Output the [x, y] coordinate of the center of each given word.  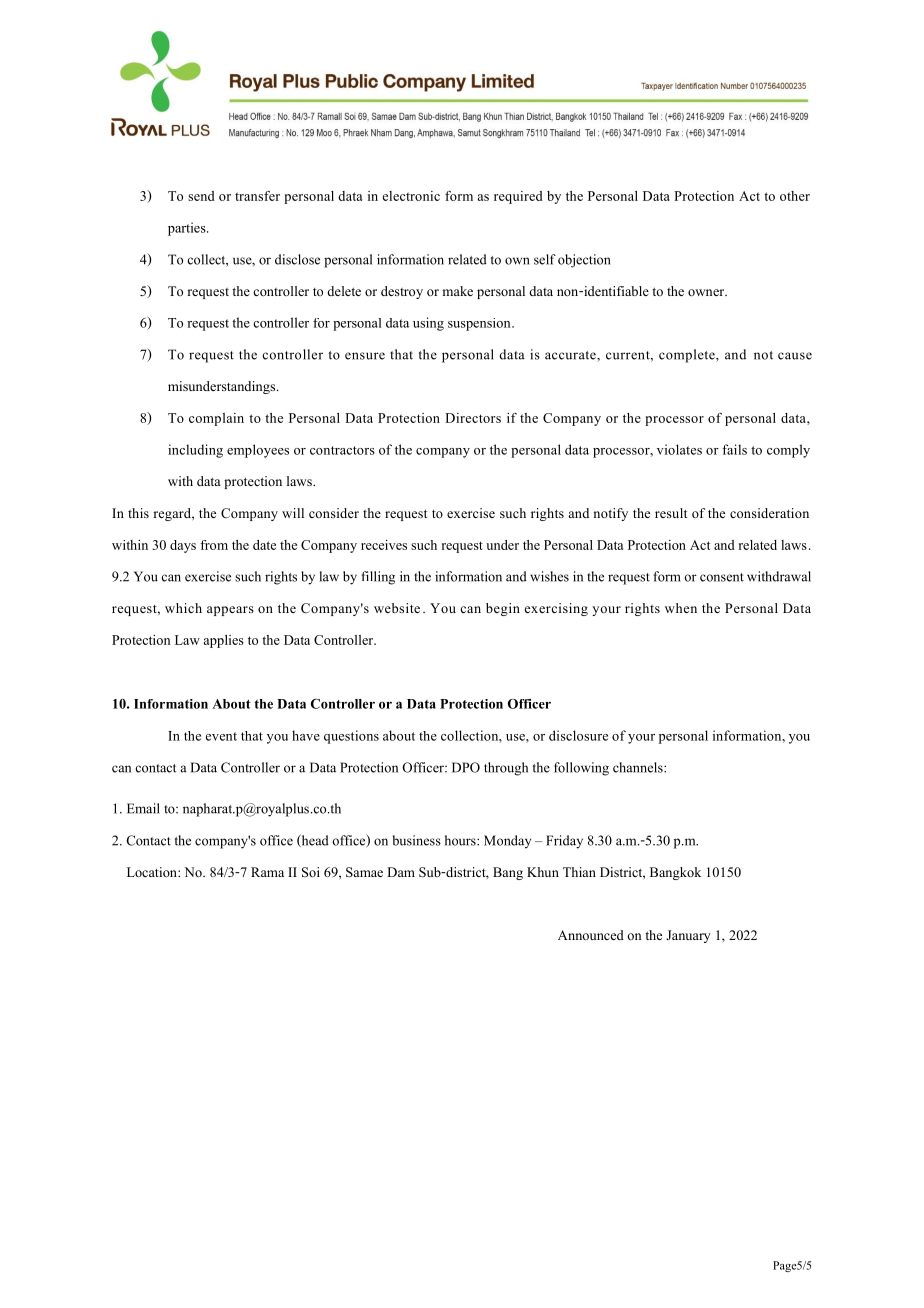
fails [734, 449]
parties [188, 229]
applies [224, 641]
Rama [267, 872]
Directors [473, 418]
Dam [401, 872]
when [681, 608]
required [518, 197]
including [195, 451]
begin [503, 609]
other [795, 196]
